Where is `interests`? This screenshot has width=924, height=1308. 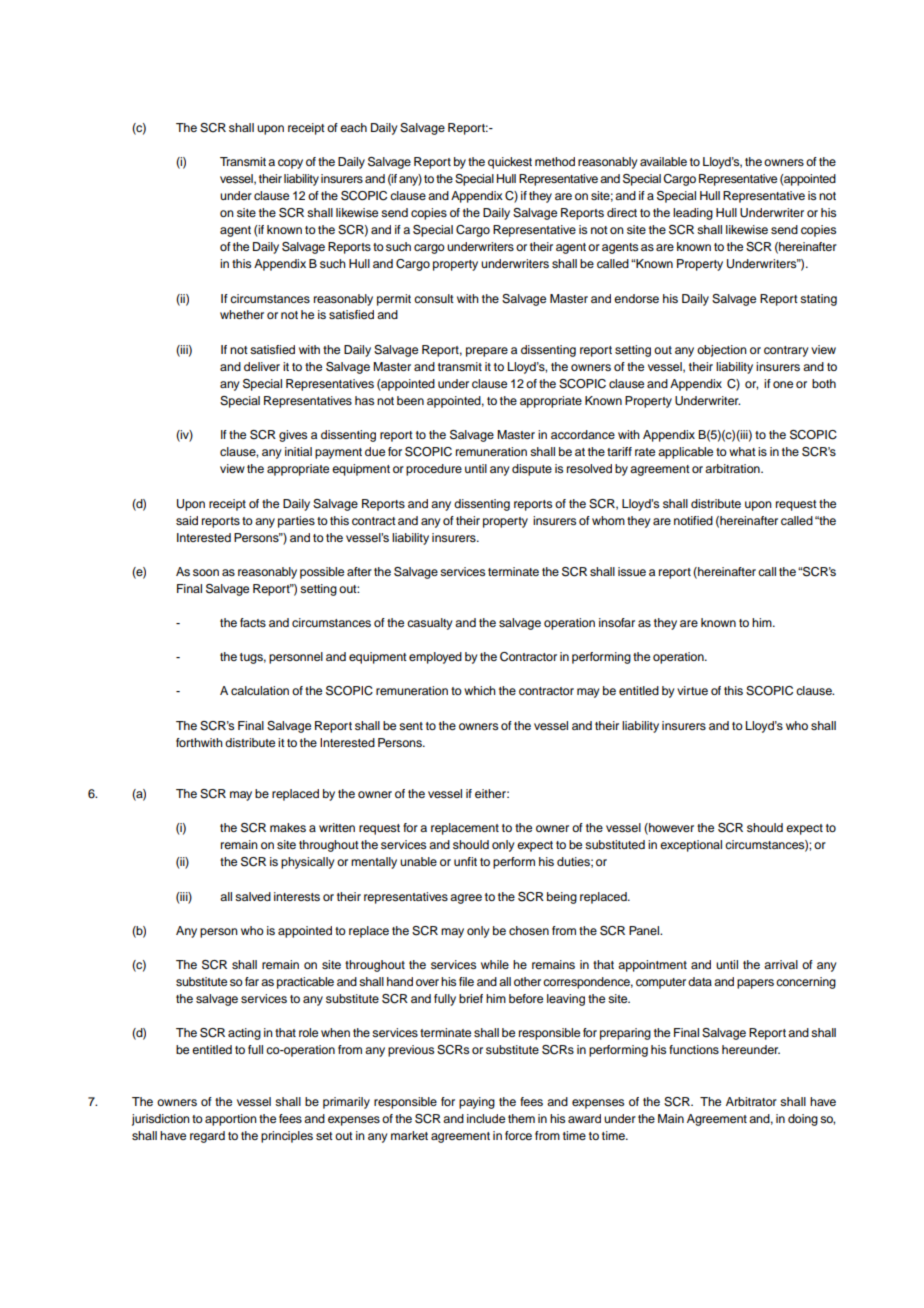
interests is located at coordinates (297, 896).
